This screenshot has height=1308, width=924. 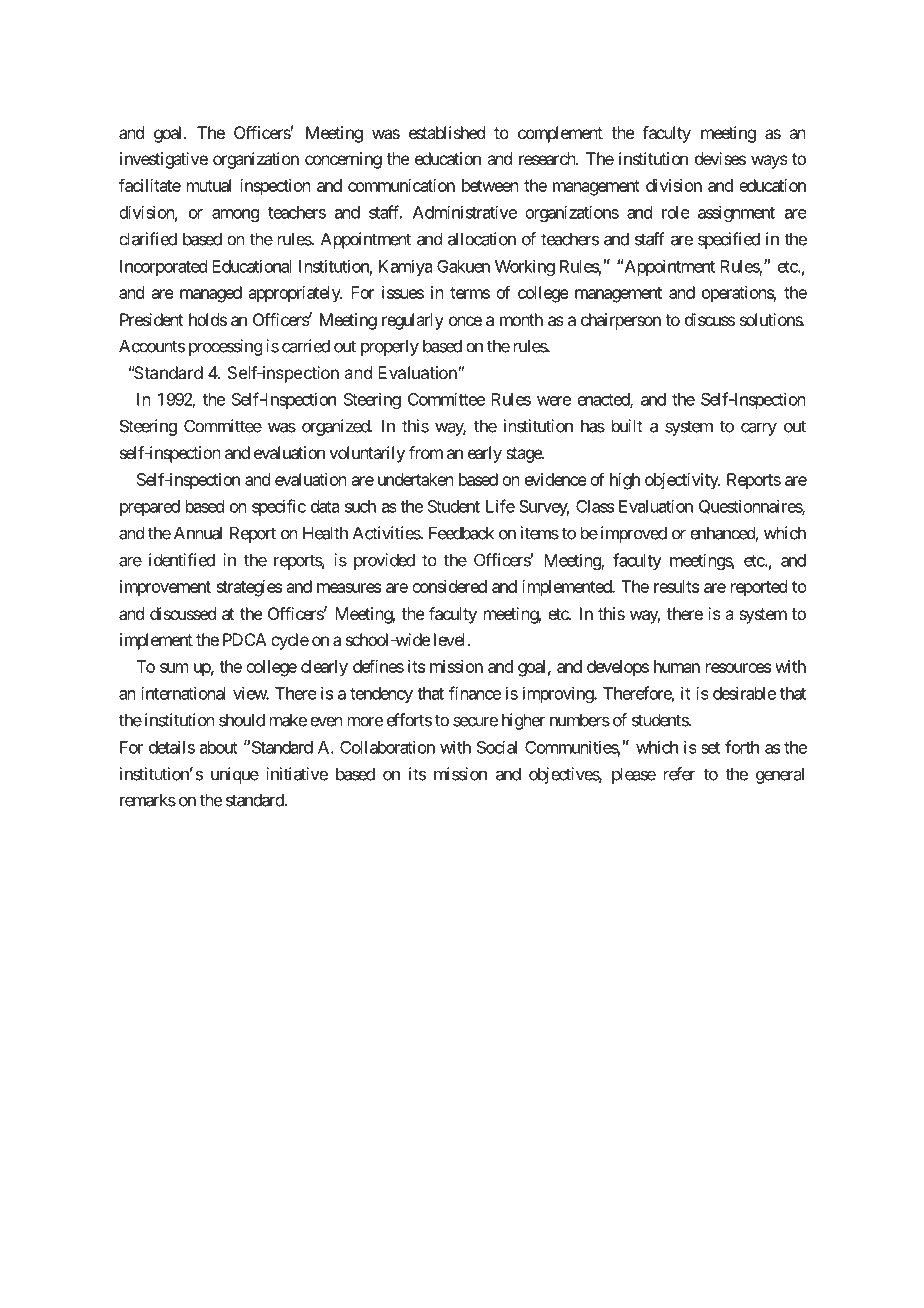 What do you see at coordinates (390, 347) in the screenshot?
I see `properly` at bounding box center [390, 347].
